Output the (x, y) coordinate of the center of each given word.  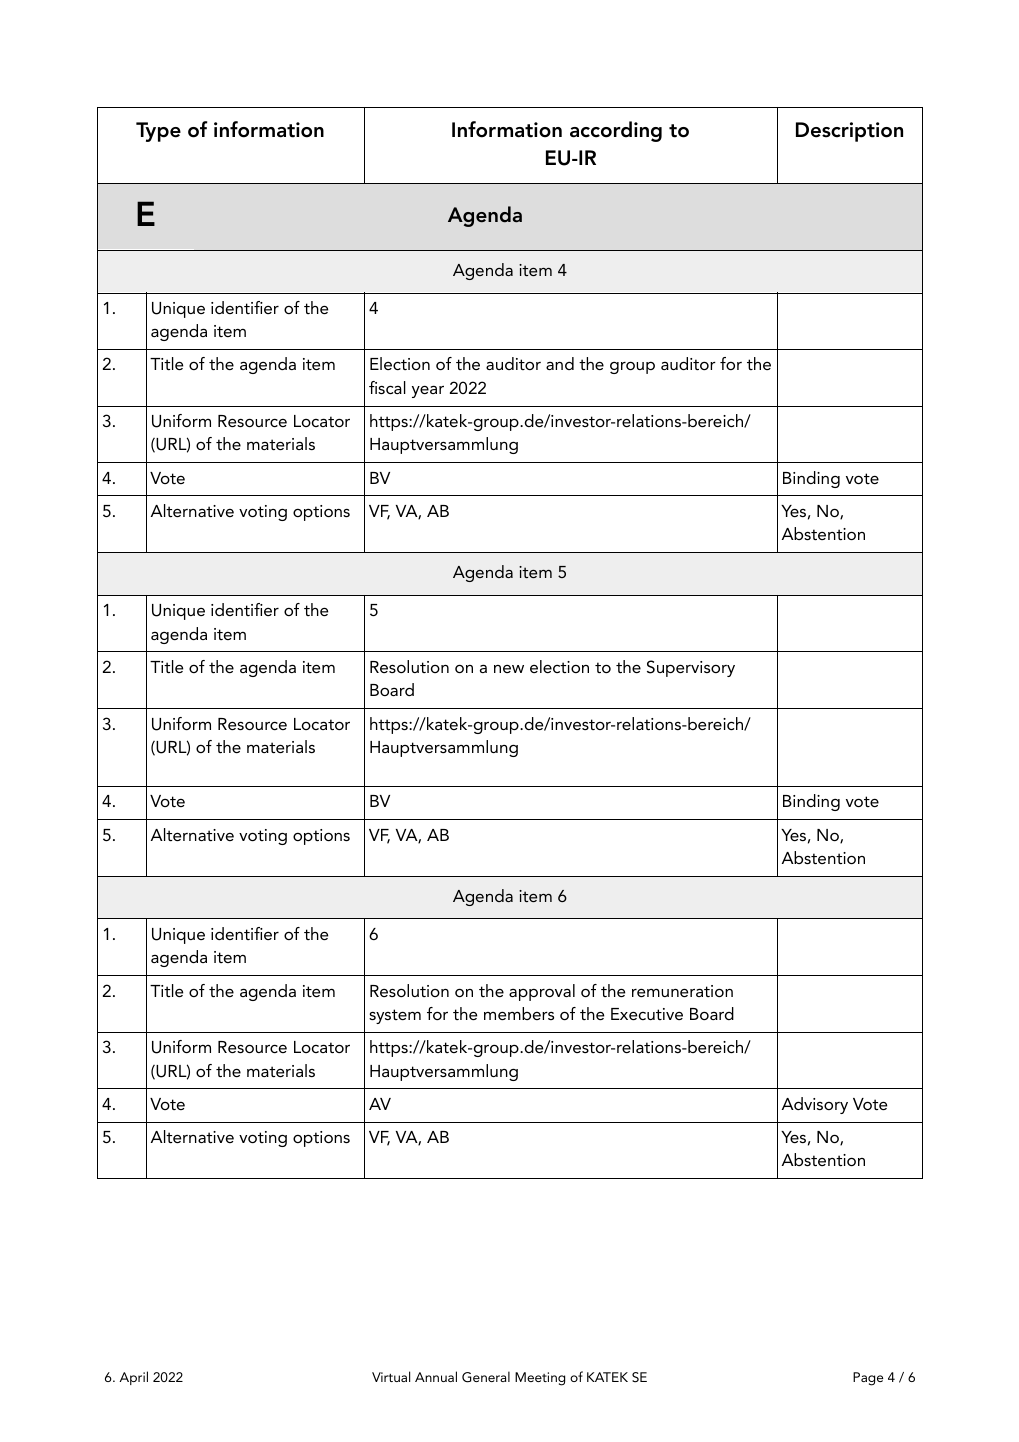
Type (158, 132)
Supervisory (691, 668)
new (509, 669)
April (133, 1378)
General (486, 1377)
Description (849, 132)
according (616, 131)
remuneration (682, 991)
